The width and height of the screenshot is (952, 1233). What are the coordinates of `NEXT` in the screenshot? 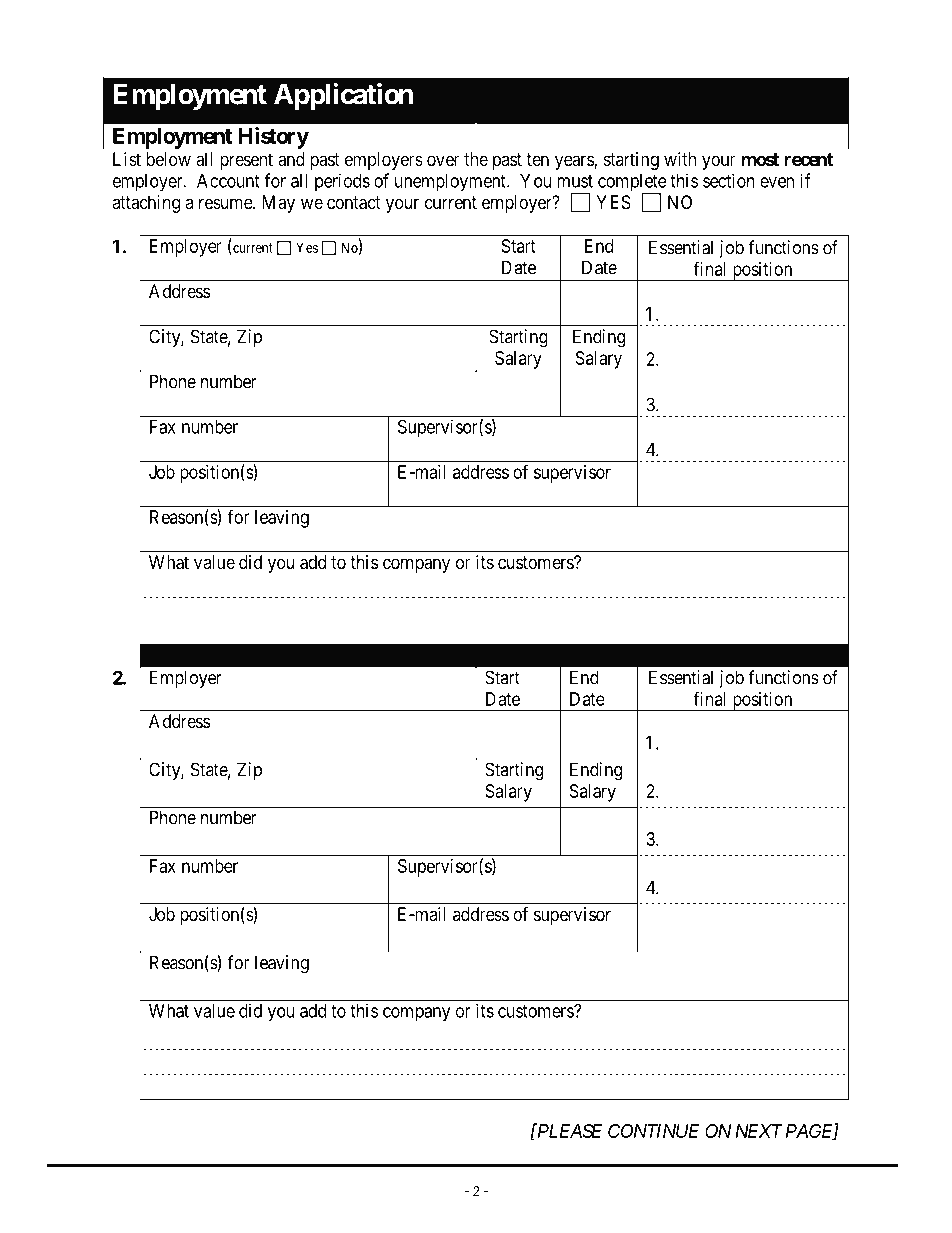 It's located at (759, 1131).
